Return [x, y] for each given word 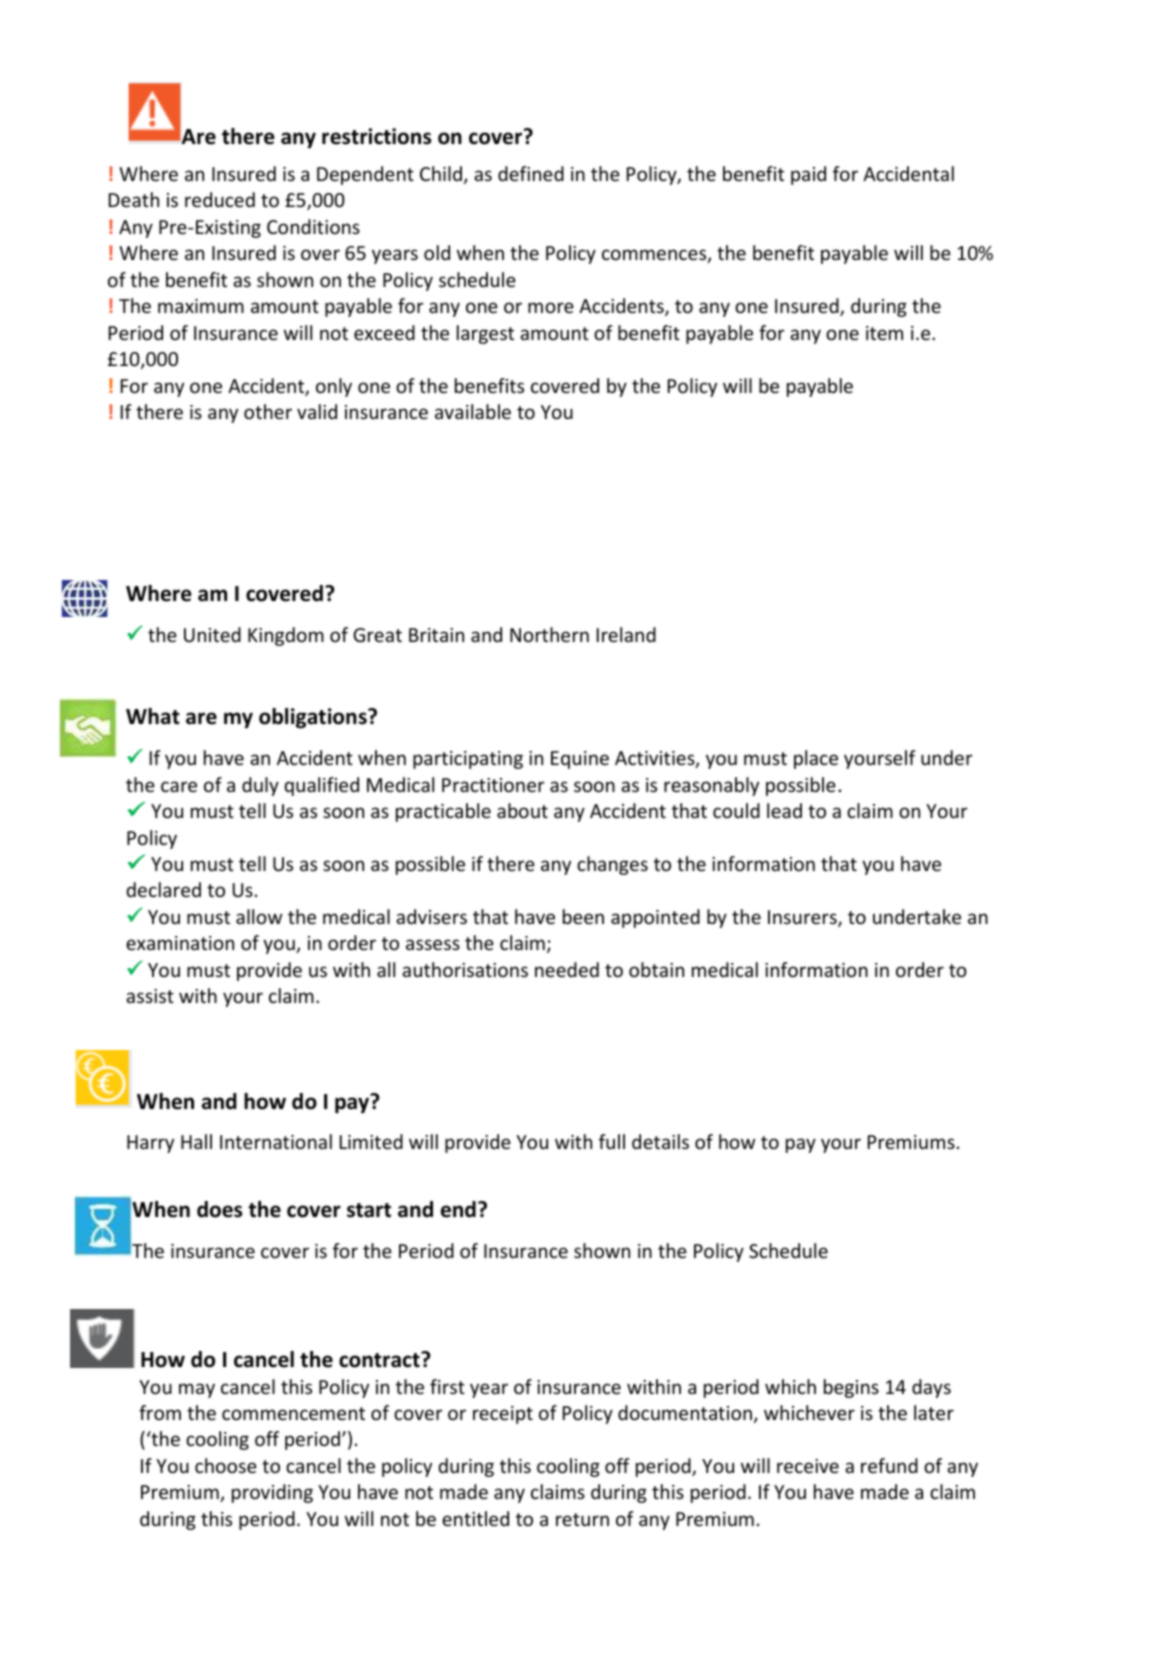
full [612, 1141]
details [660, 1141]
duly [260, 786]
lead [784, 810]
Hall [196, 1141]
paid [808, 175]
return [582, 1519]
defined [531, 173]
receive [808, 1466]
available [473, 411]
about [522, 810]
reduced [220, 199]
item [884, 333]
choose [226, 1465]
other [268, 411]
